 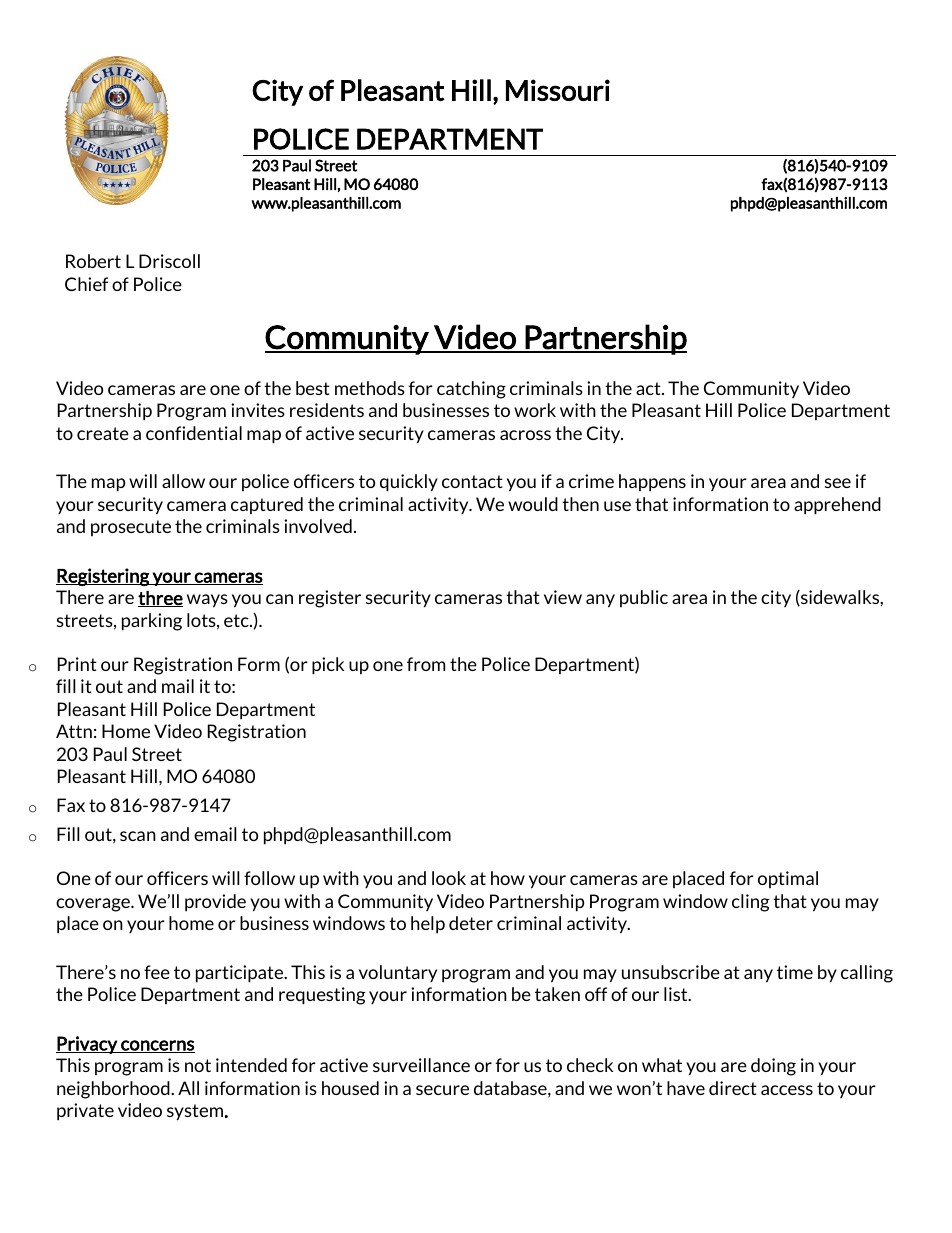 I want to click on Driscoll, so click(x=169, y=261).
